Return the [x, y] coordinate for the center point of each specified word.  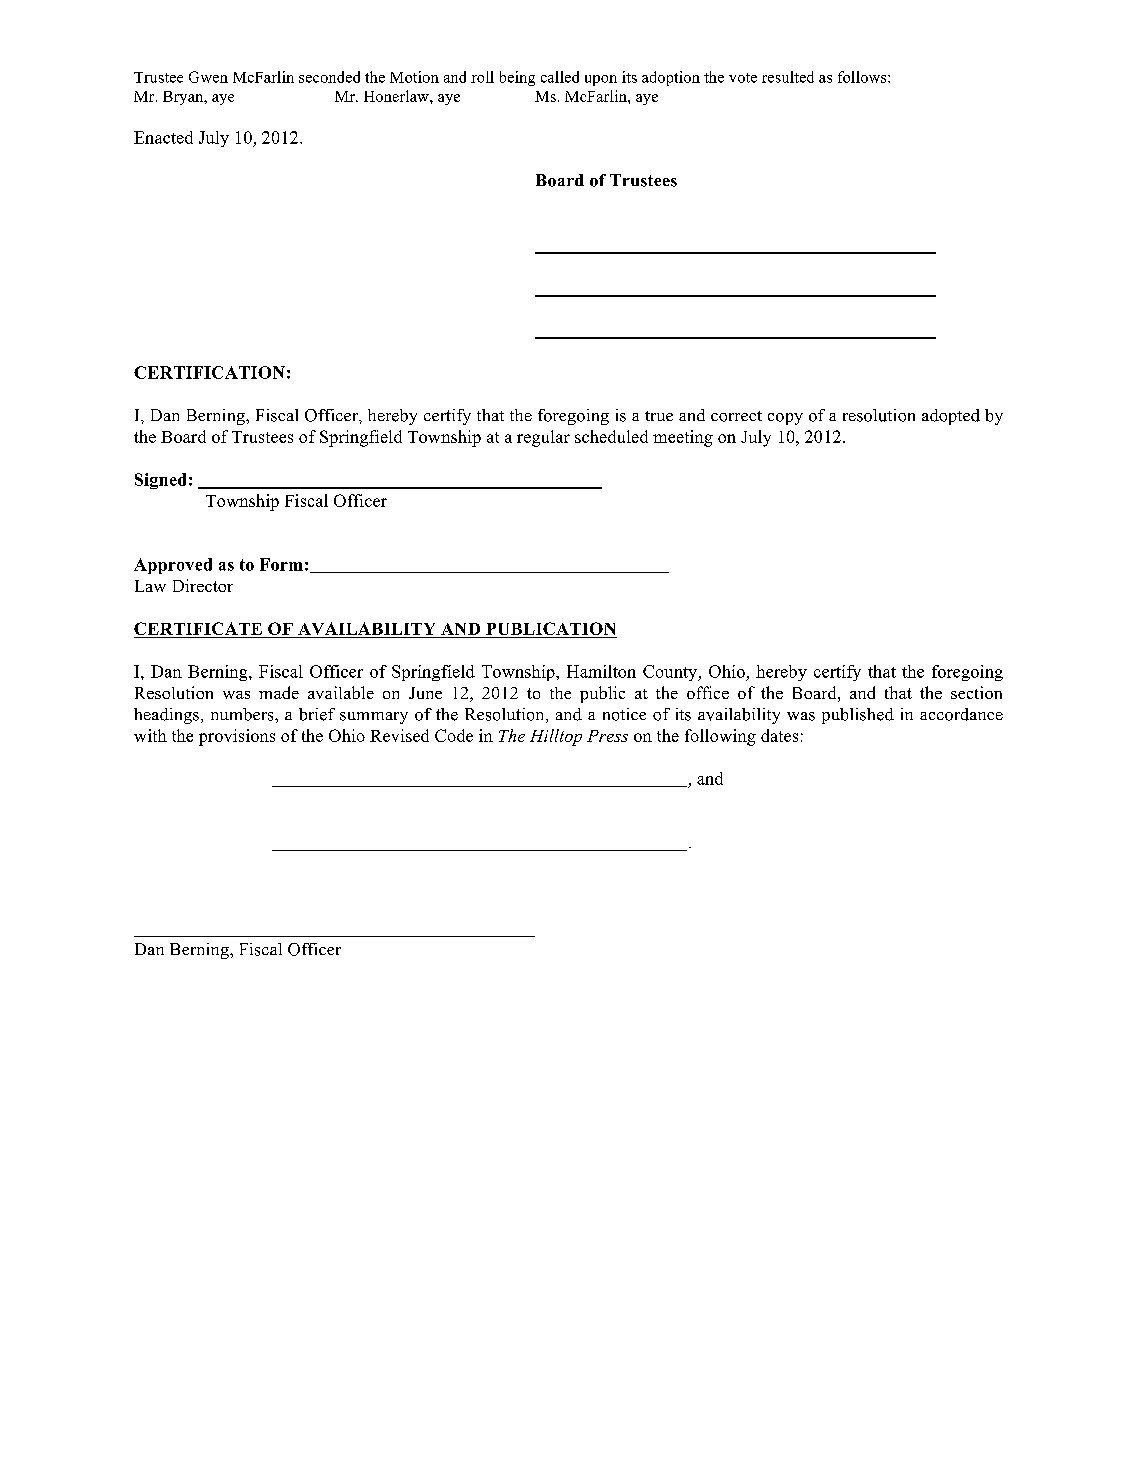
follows [863, 77]
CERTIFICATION [209, 372]
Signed [160, 481]
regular [543, 438]
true [659, 416]
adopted [951, 417]
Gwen [208, 77]
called [560, 77]
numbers [243, 714]
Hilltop [556, 737]
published [858, 716]
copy [785, 419]
